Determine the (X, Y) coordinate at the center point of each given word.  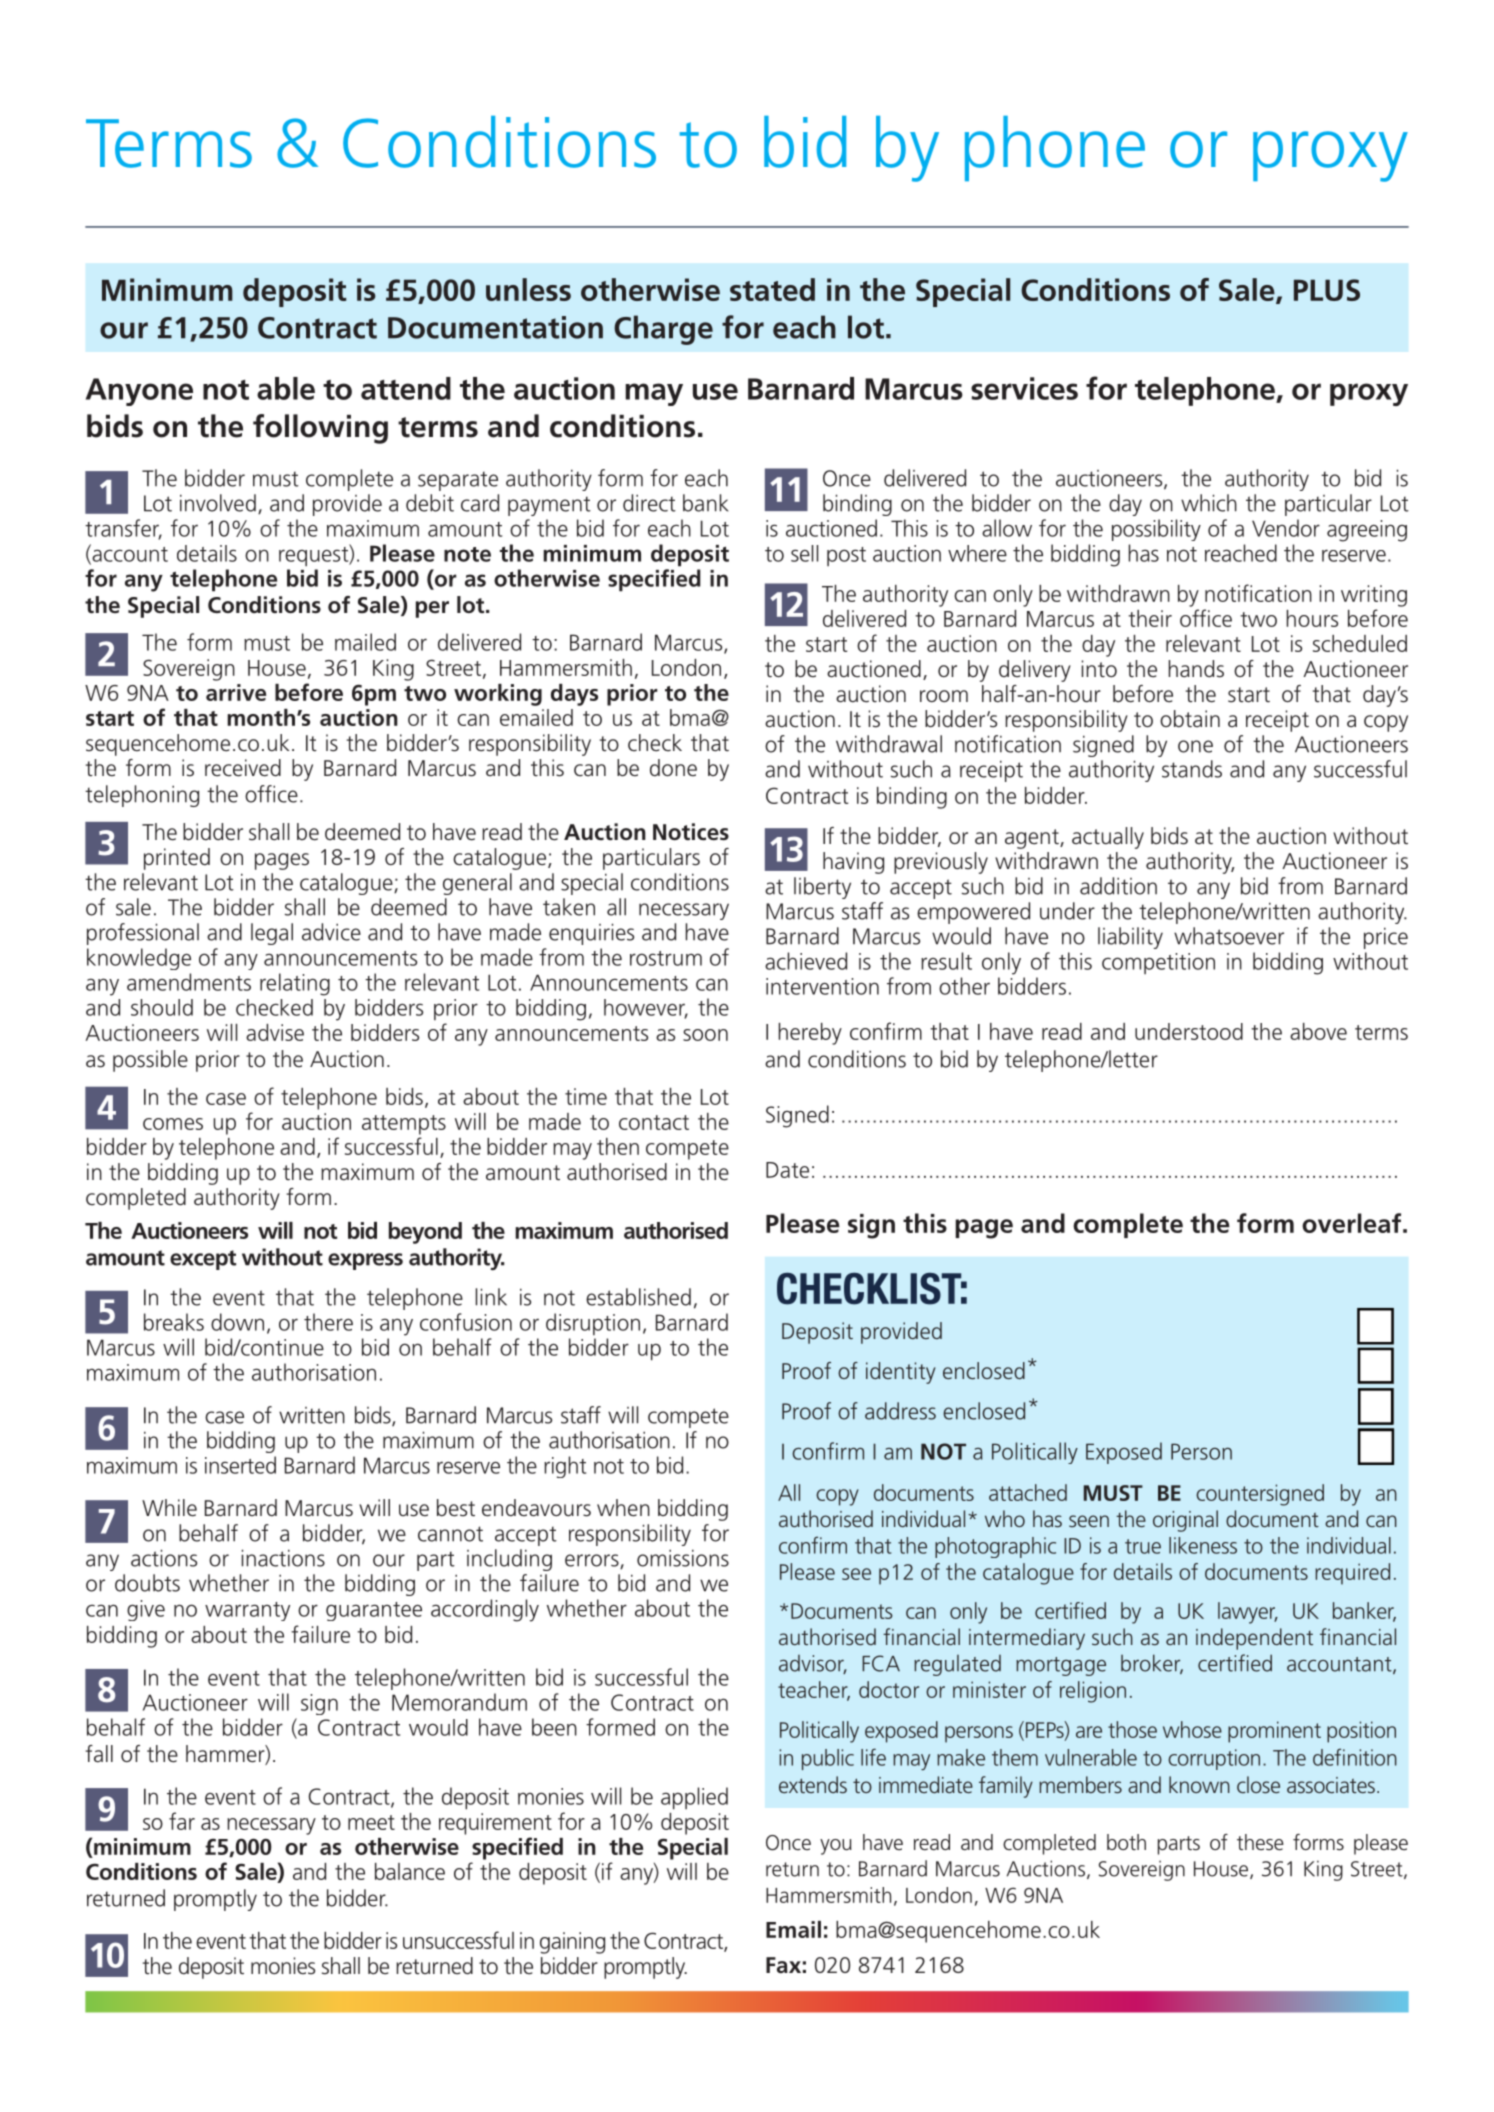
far (182, 1821)
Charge (663, 330)
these (1260, 1842)
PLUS (1327, 290)
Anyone (139, 392)
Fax (783, 1965)
